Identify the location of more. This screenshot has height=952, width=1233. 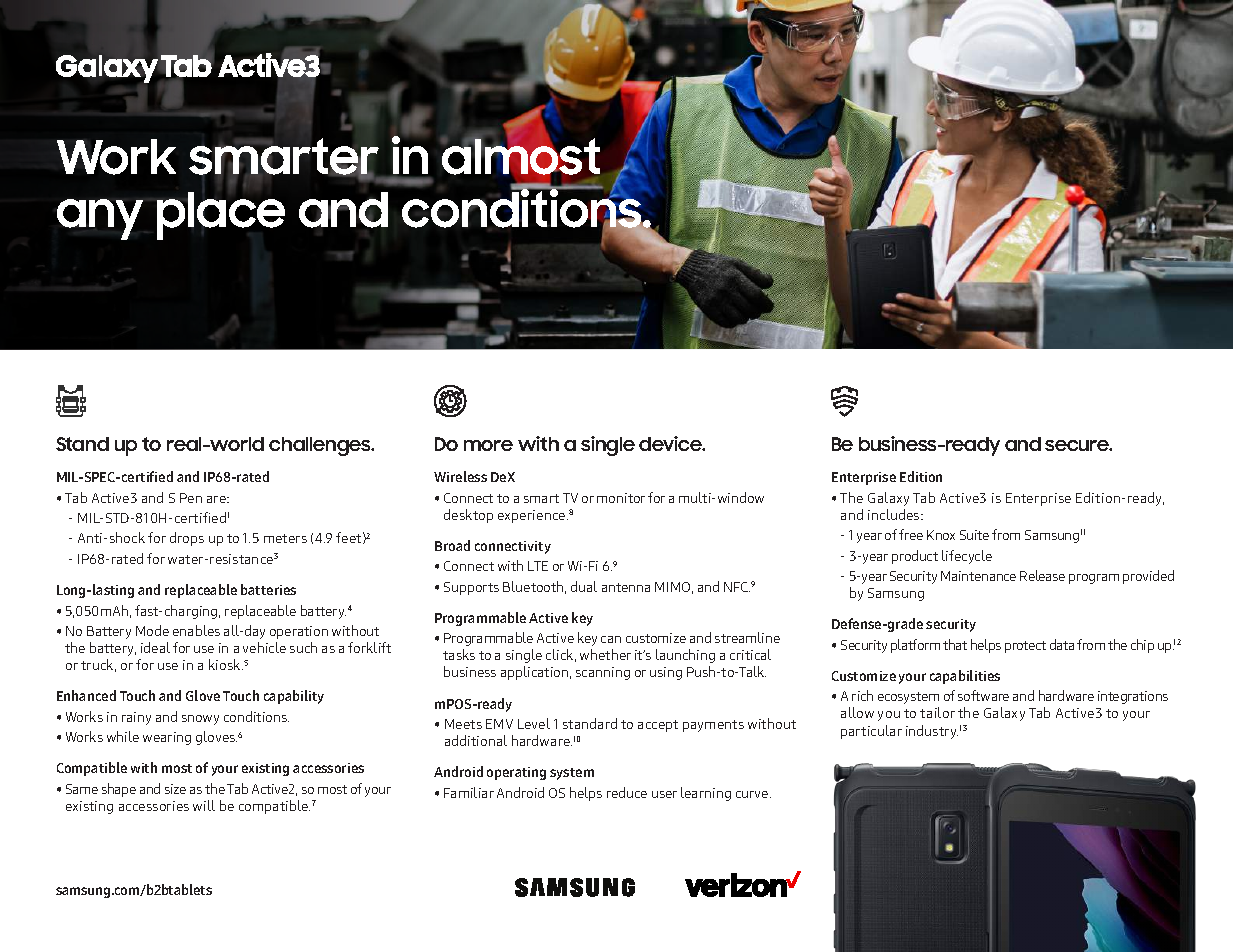
(488, 445).
